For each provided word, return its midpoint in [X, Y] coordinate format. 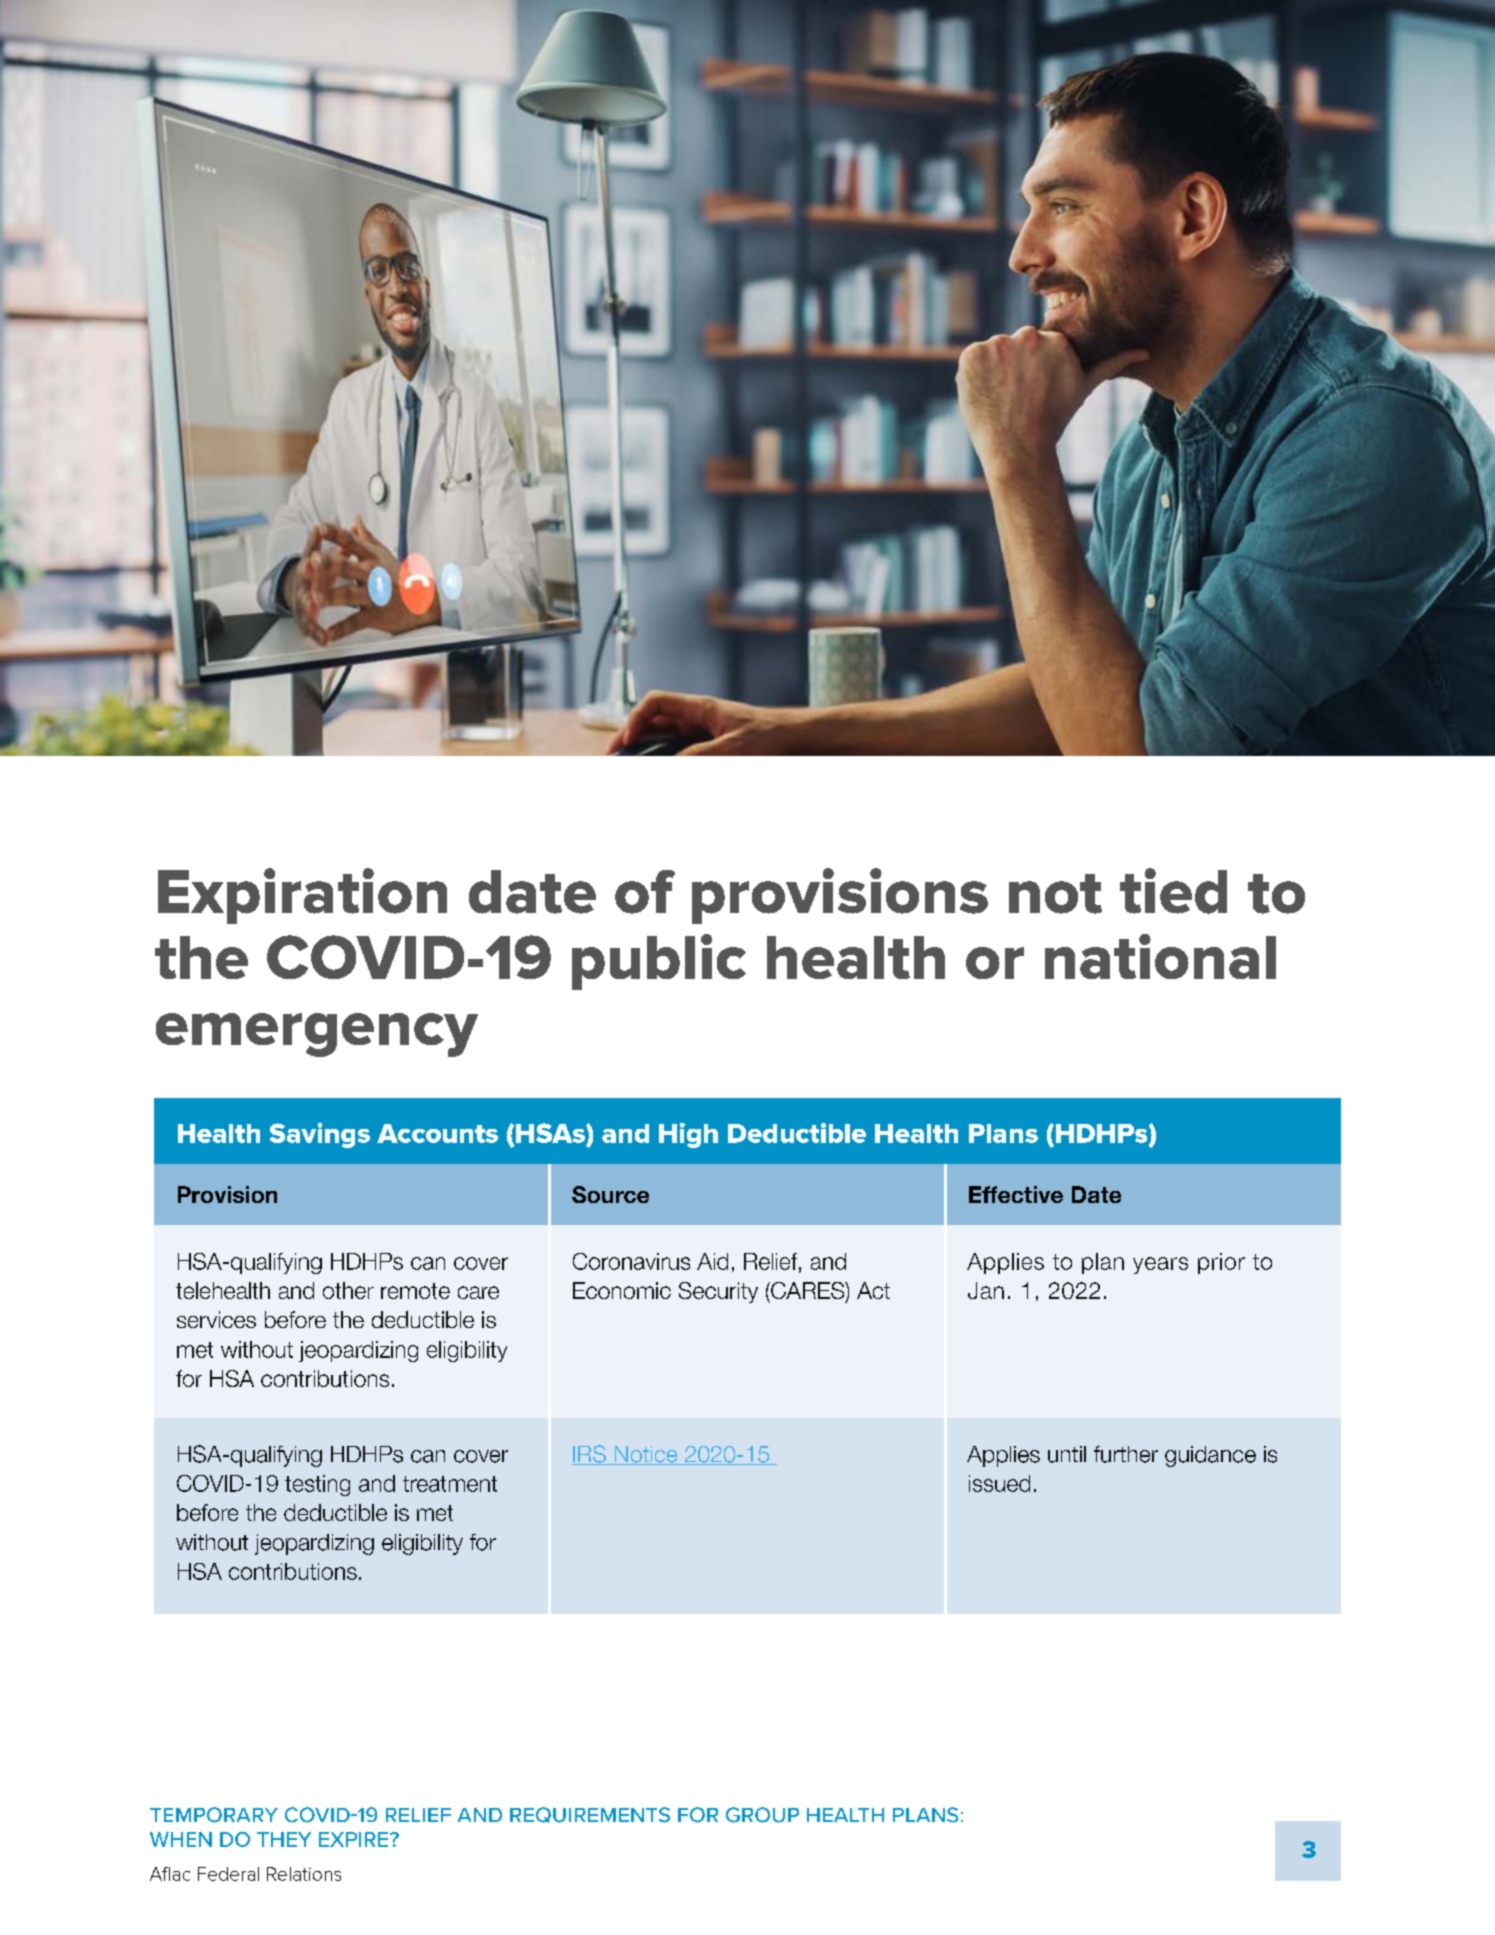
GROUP [762, 1815]
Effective [1016, 1194]
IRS [590, 1455]
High [688, 1135]
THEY [284, 1839]
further [1126, 1454]
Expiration [302, 896]
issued [999, 1483]
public [659, 962]
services [216, 1319]
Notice [646, 1455]
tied [1173, 891]
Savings [320, 1135]
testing [317, 1485]
